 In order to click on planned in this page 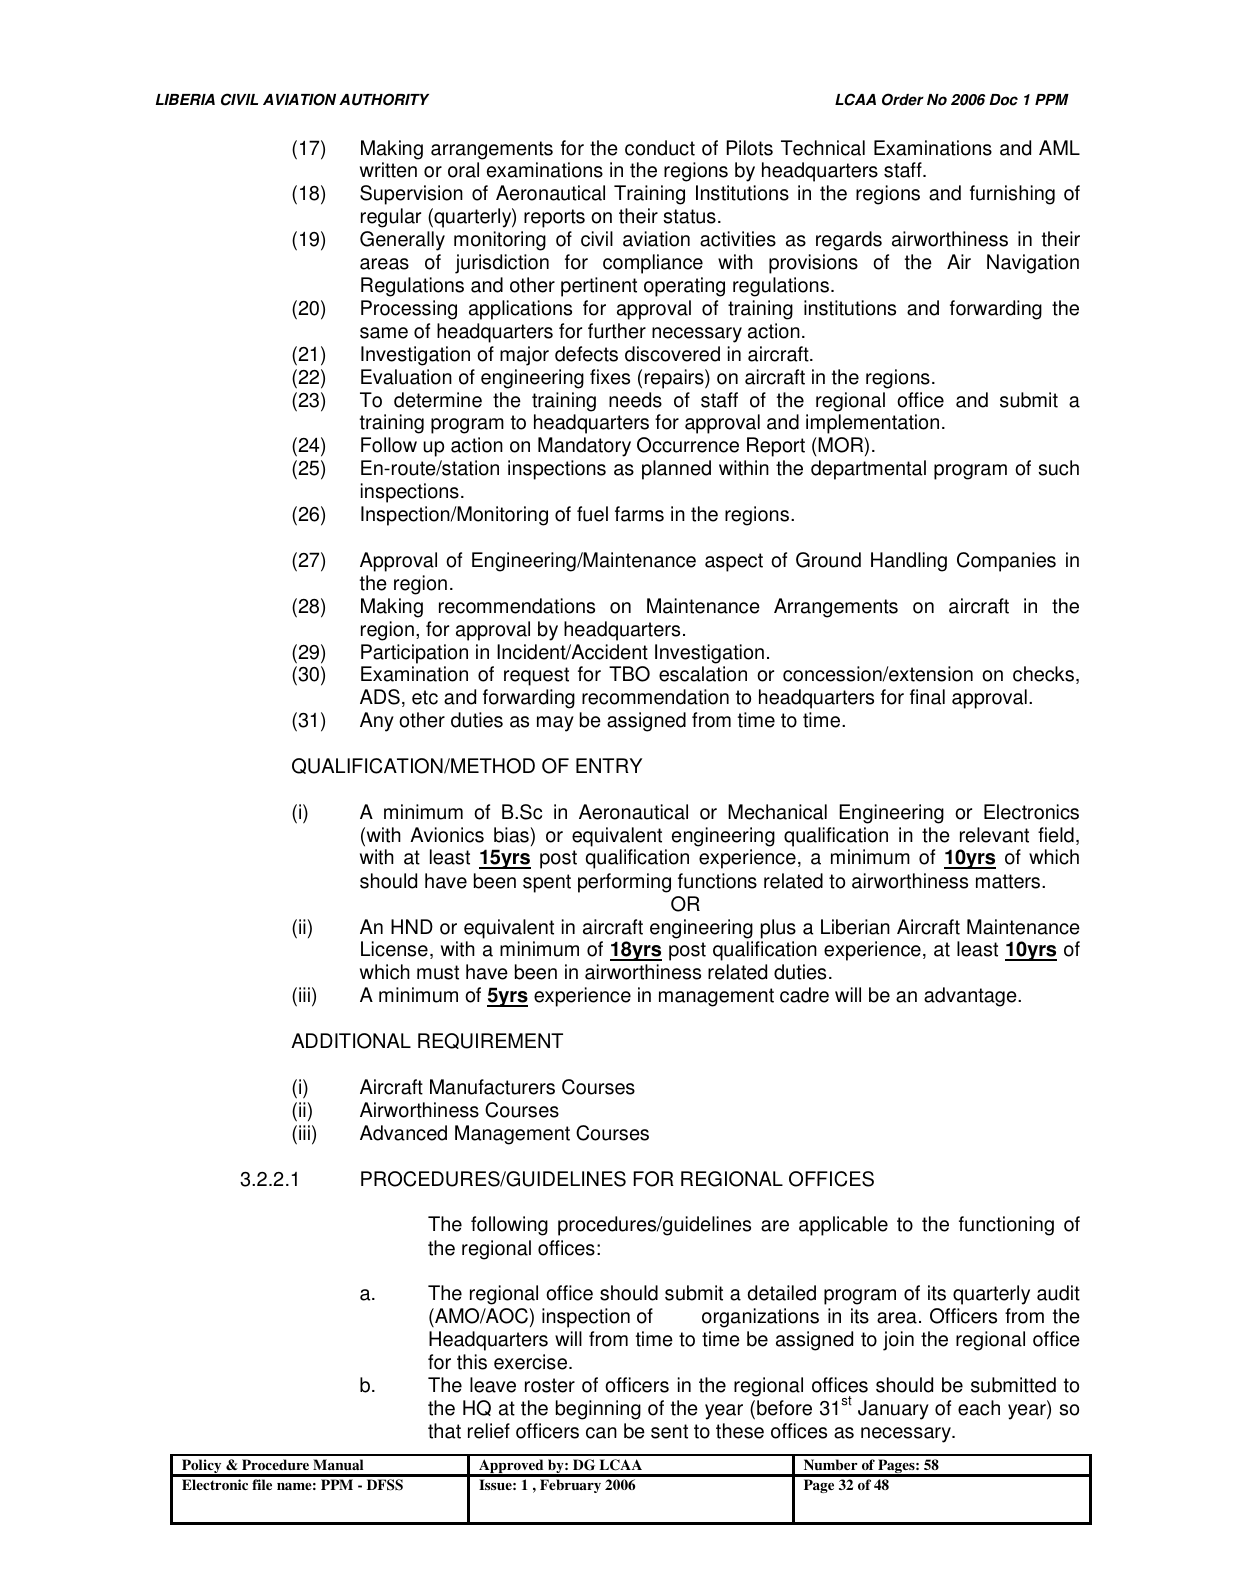, I will do `click(676, 470)`.
